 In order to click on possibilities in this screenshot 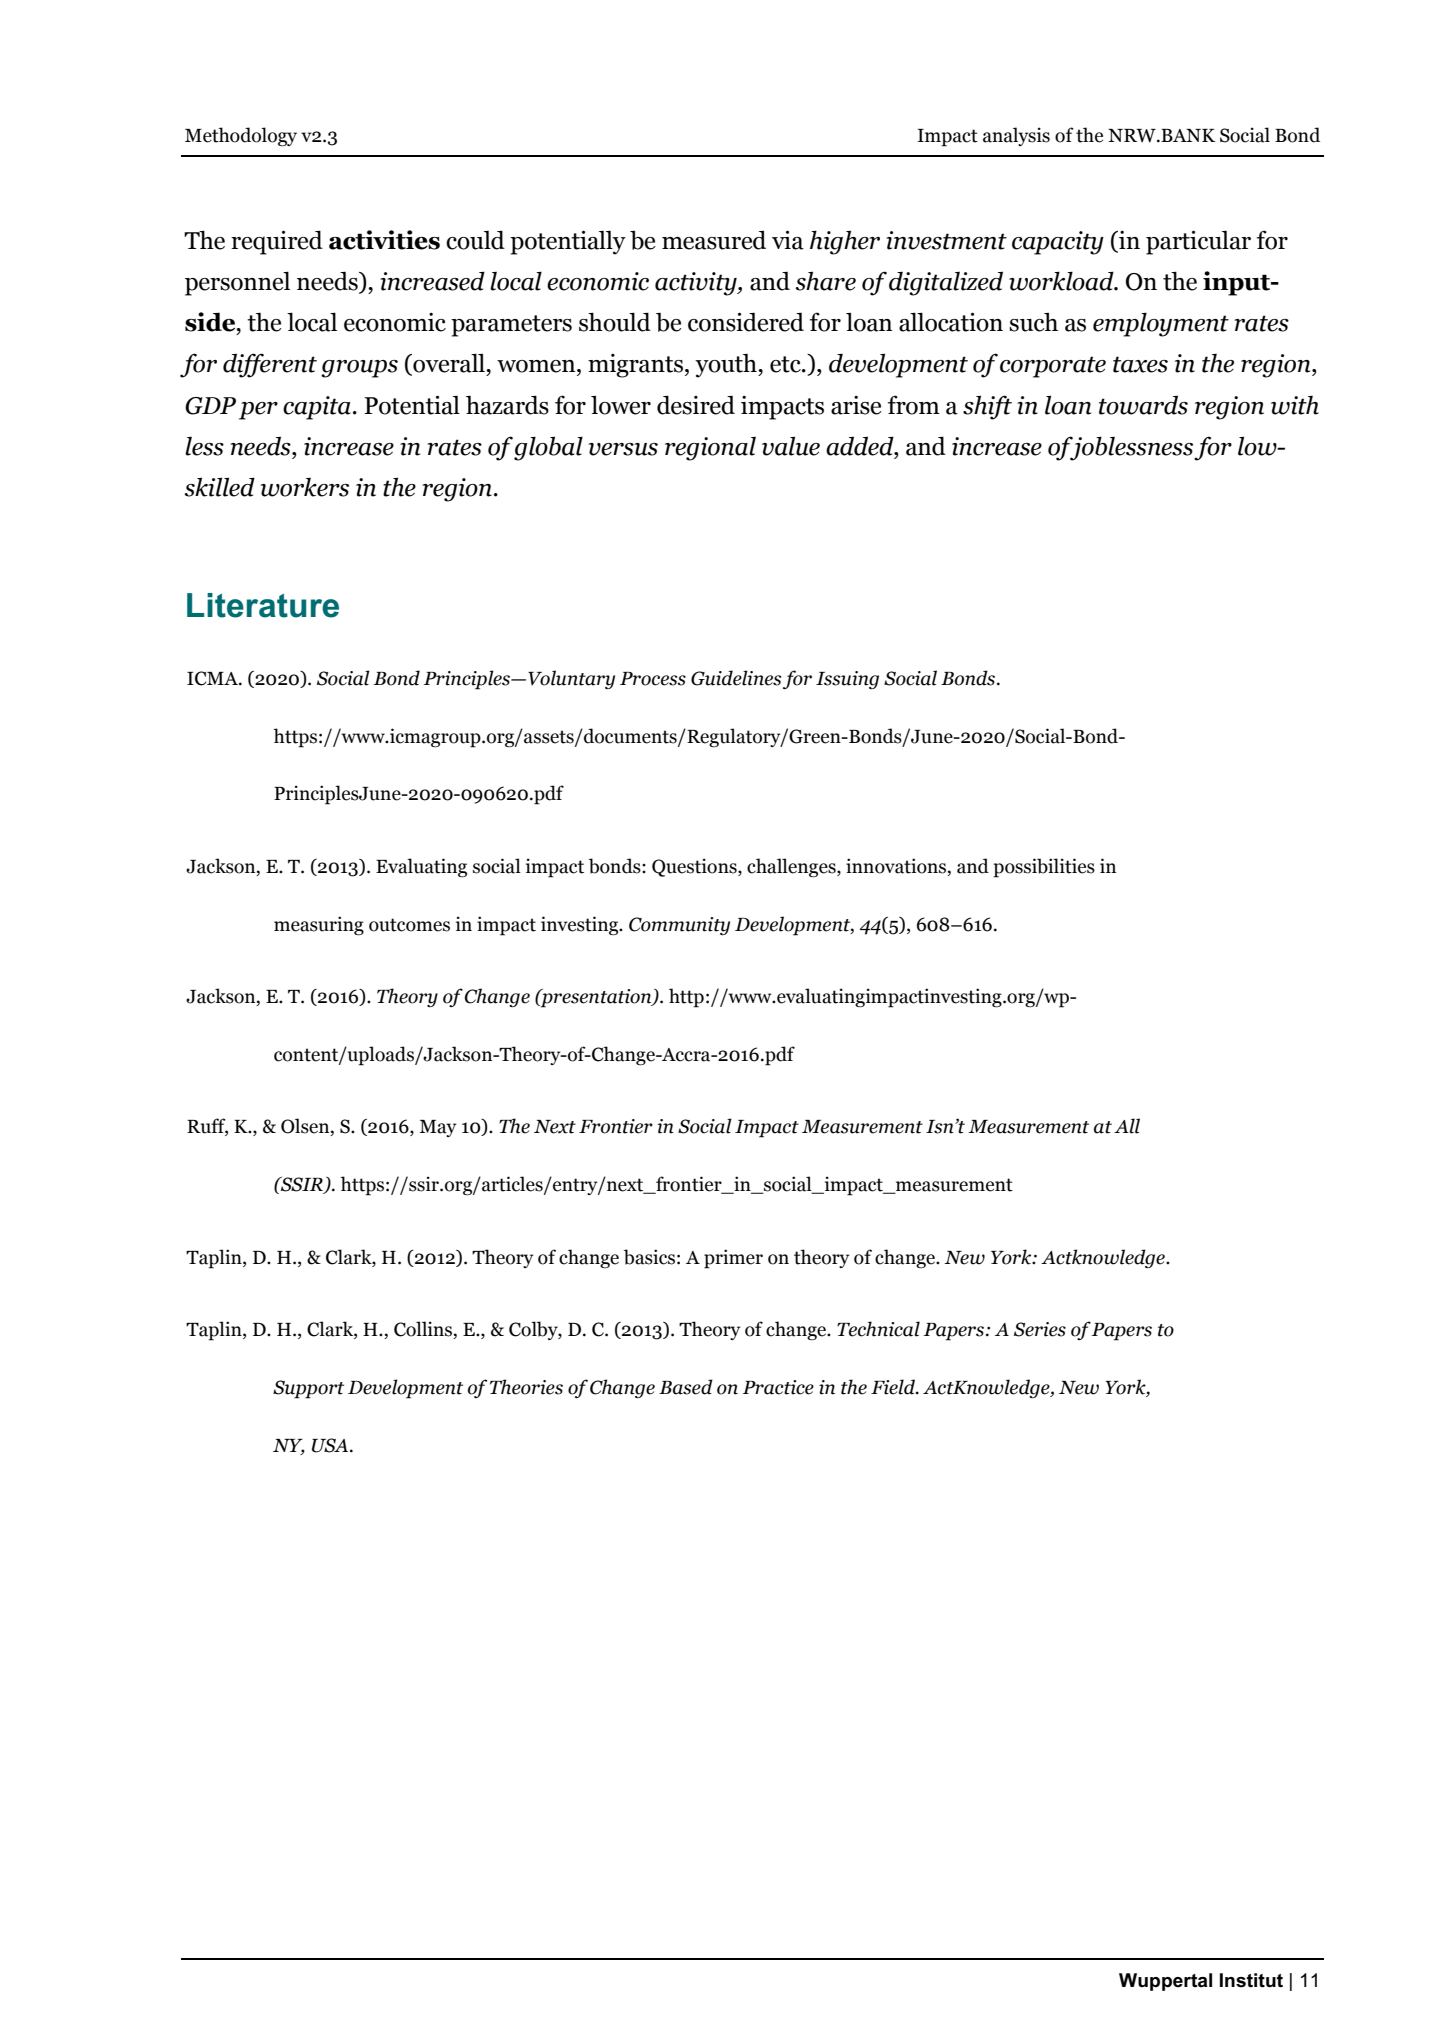, I will do `click(1044, 868)`.
